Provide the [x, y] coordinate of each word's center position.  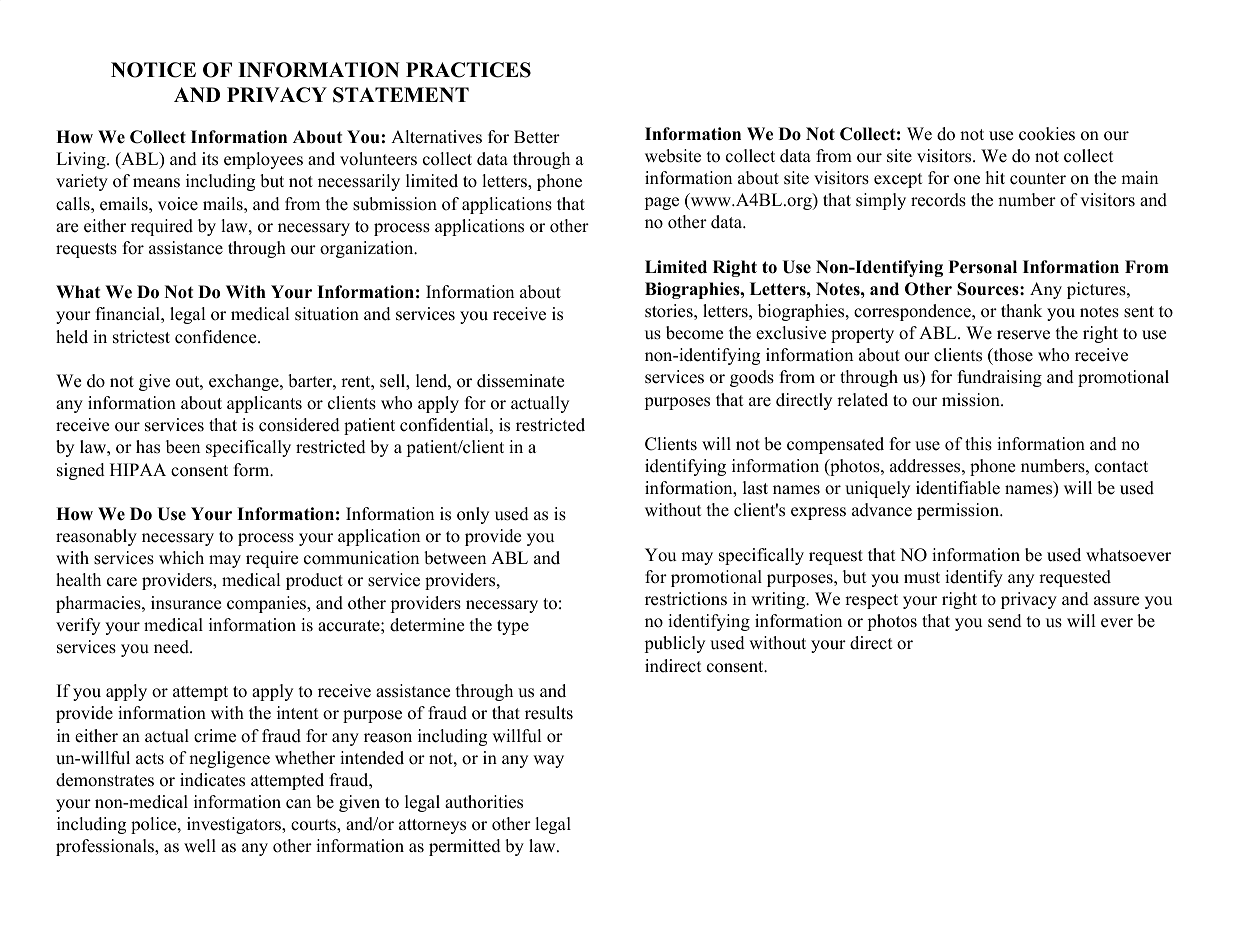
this [978, 444]
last [755, 488]
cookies [1047, 134]
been [183, 447]
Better [537, 137]
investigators [235, 825]
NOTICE [153, 70]
